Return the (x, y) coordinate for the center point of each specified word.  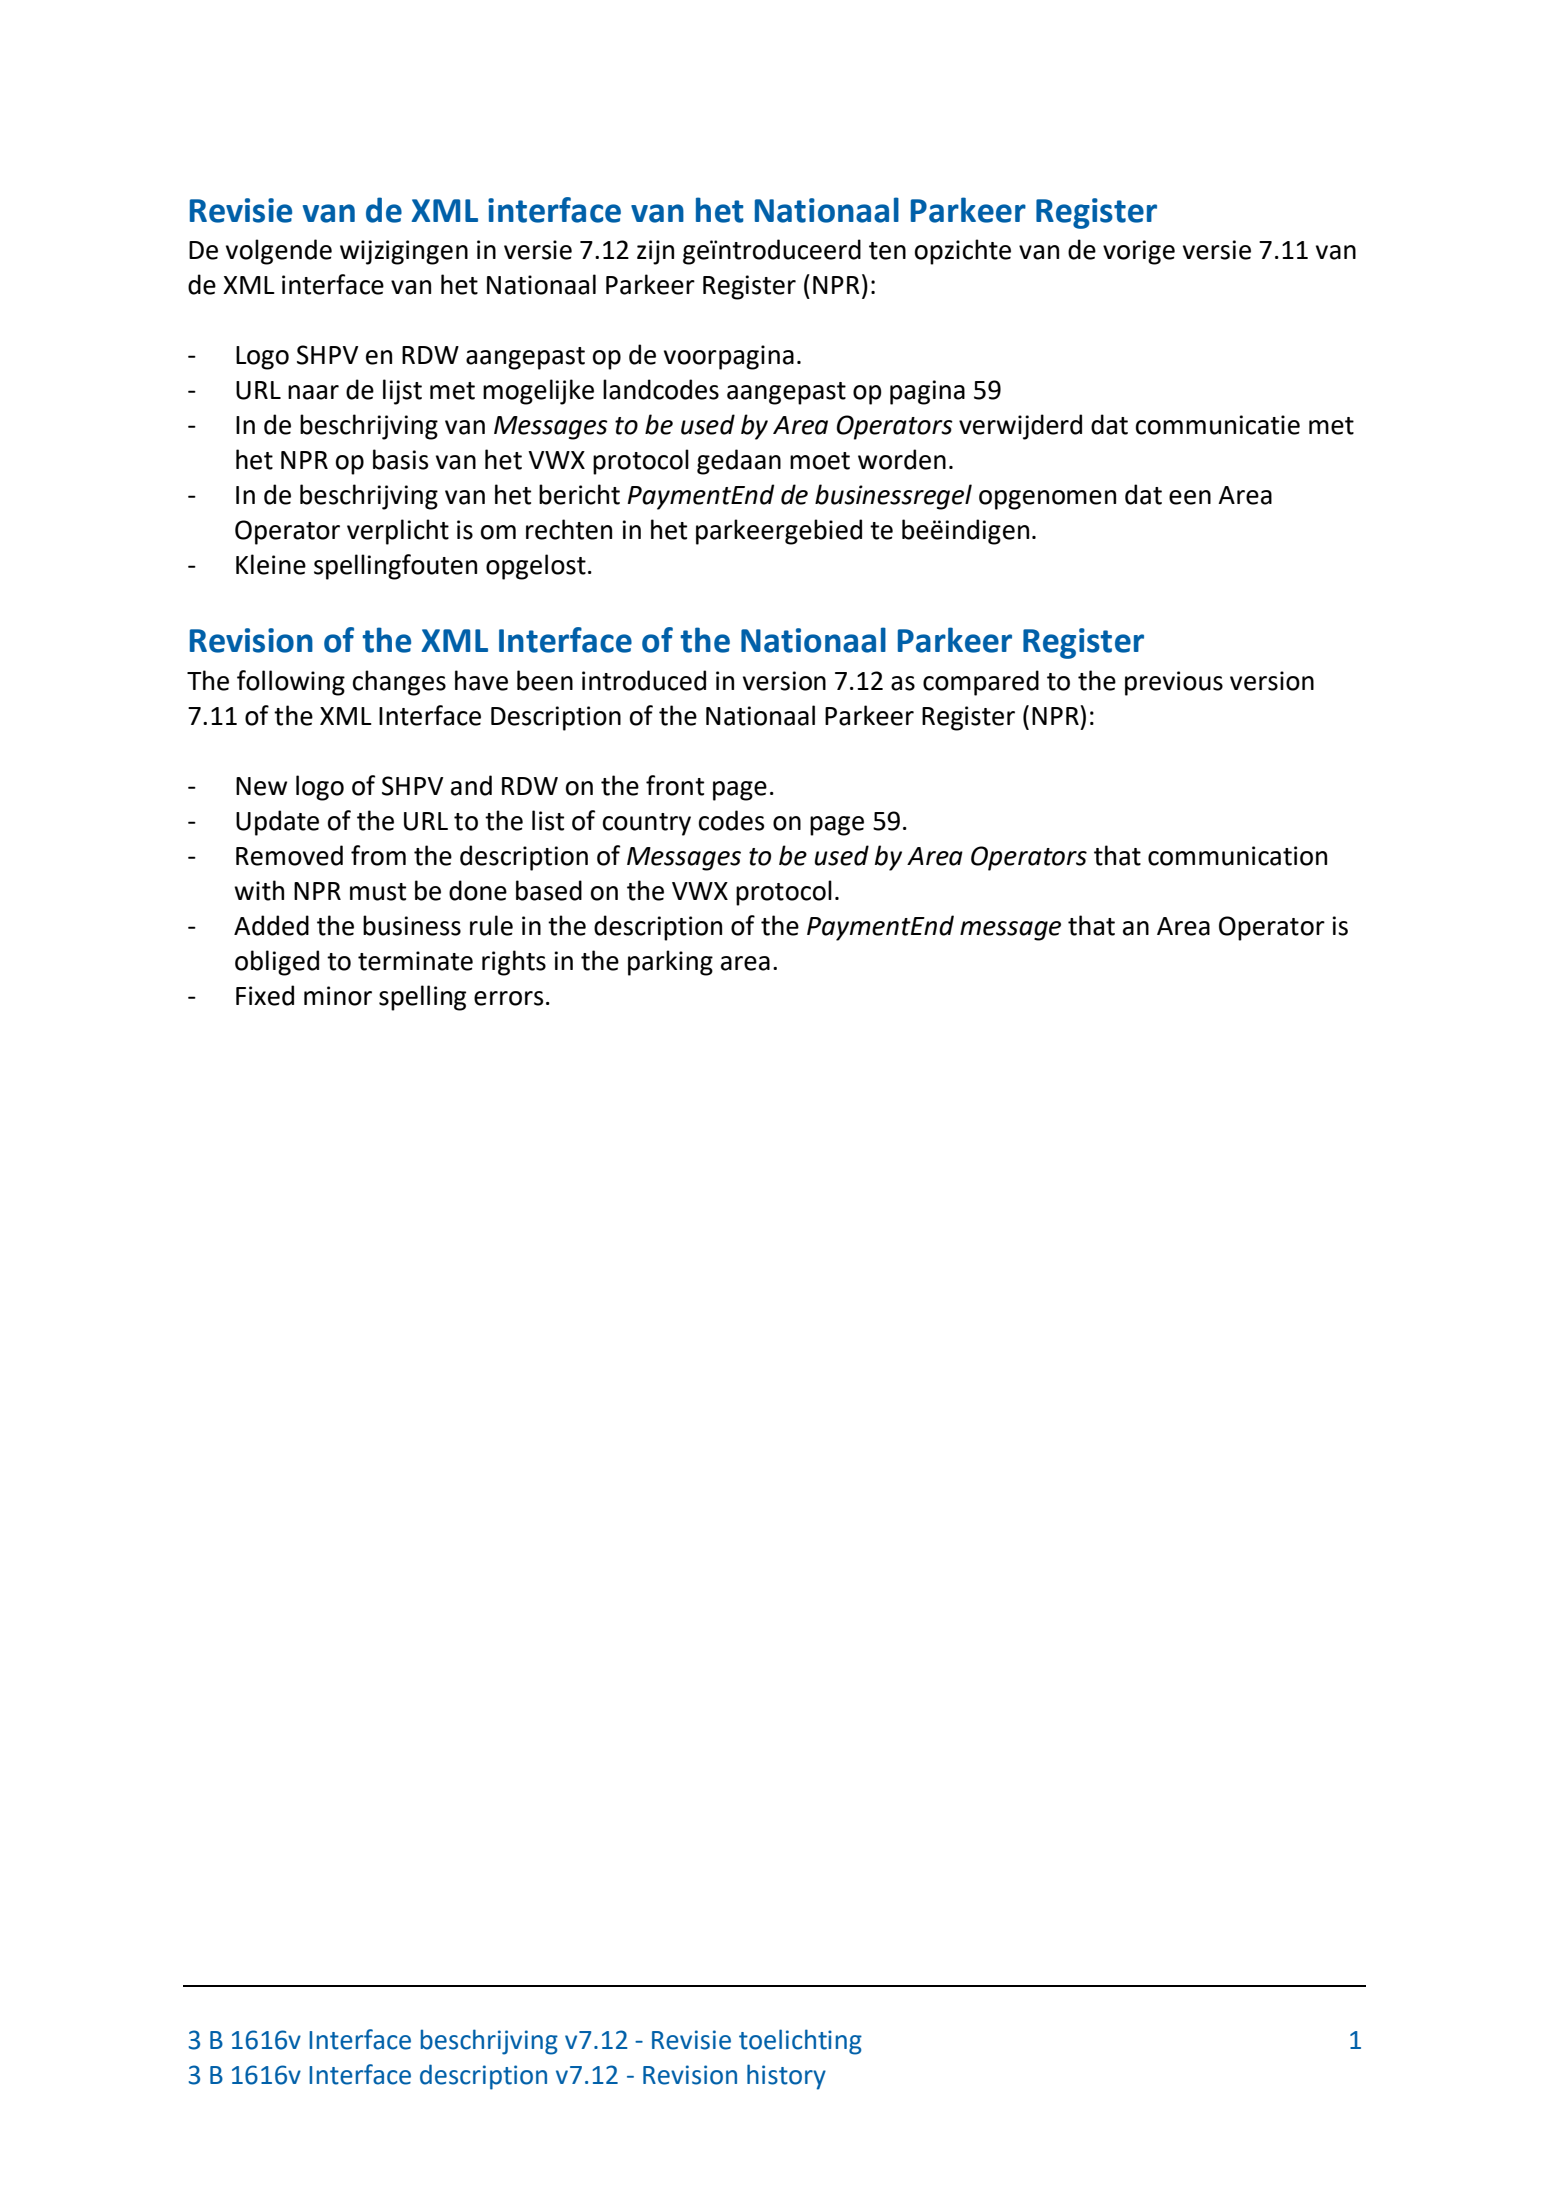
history (786, 2077)
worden (902, 459)
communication (1237, 856)
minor (338, 996)
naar (313, 392)
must (378, 892)
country (647, 824)
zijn (655, 252)
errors (508, 998)
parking (670, 963)
